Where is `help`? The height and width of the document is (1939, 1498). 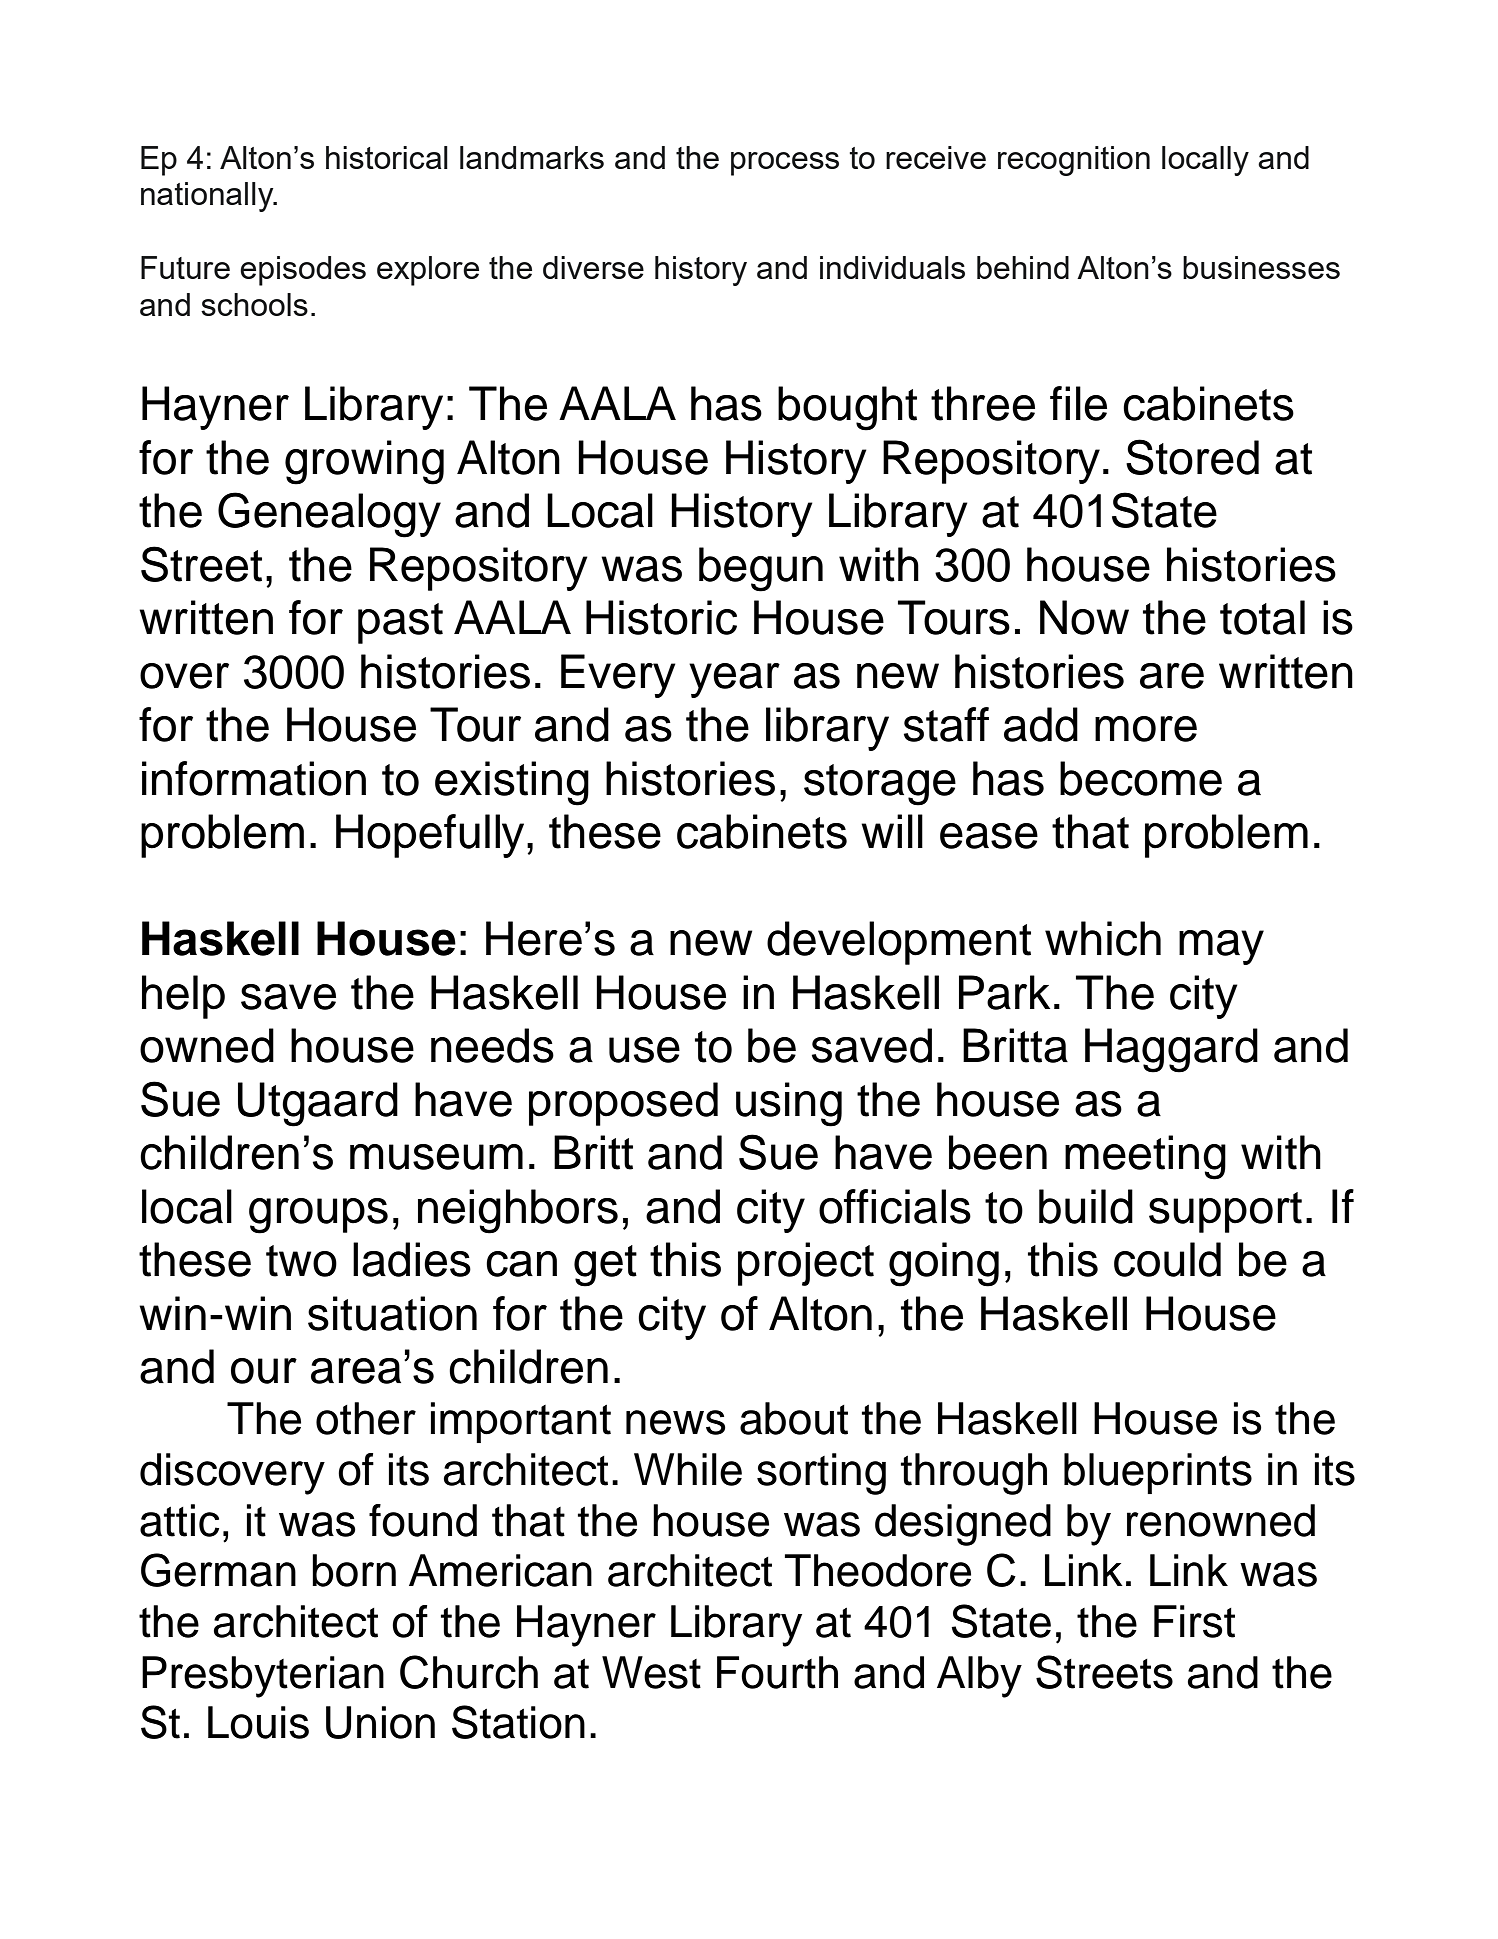
help is located at coordinates (183, 997).
